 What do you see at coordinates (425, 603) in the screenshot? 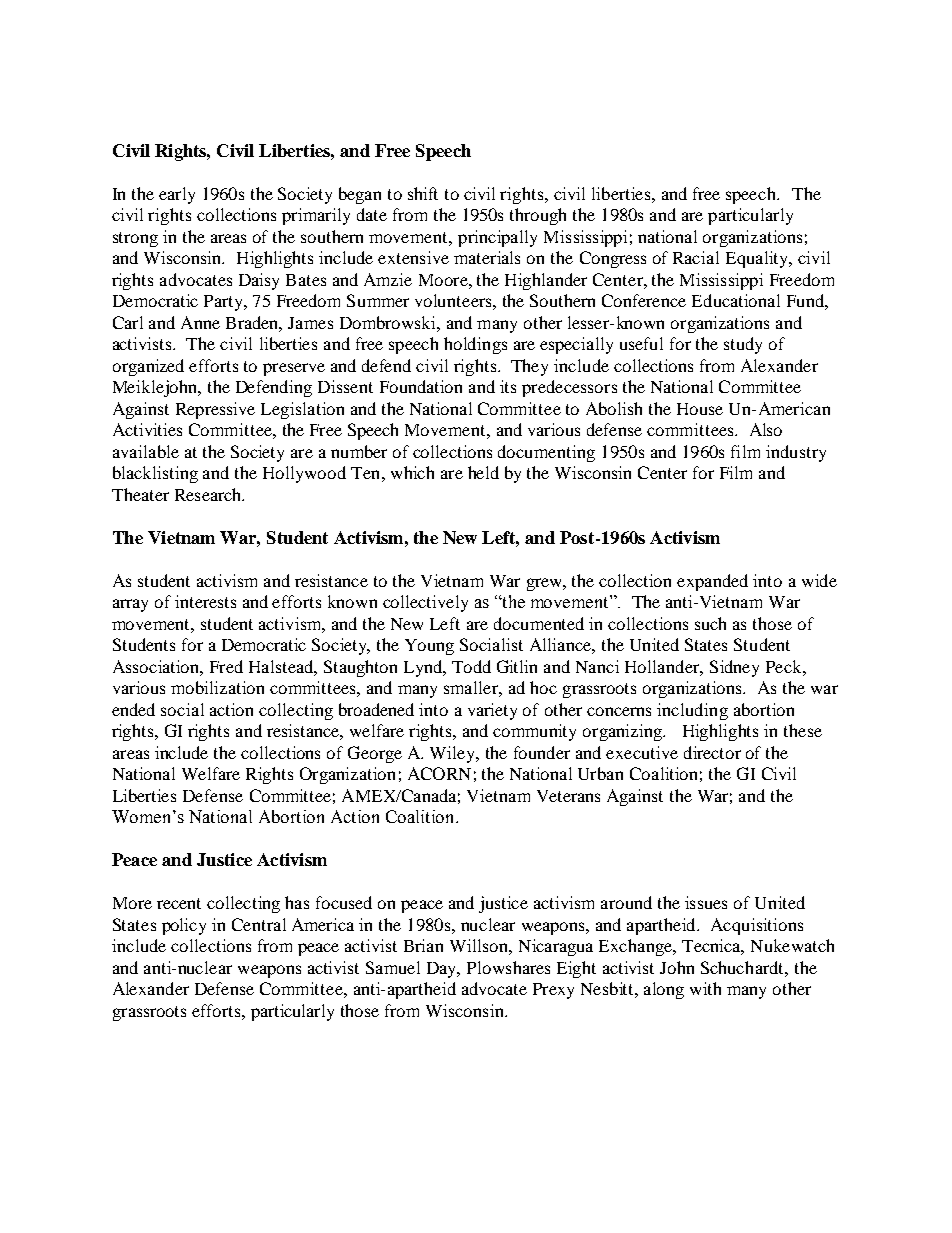
I see `collectively` at bounding box center [425, 603].
